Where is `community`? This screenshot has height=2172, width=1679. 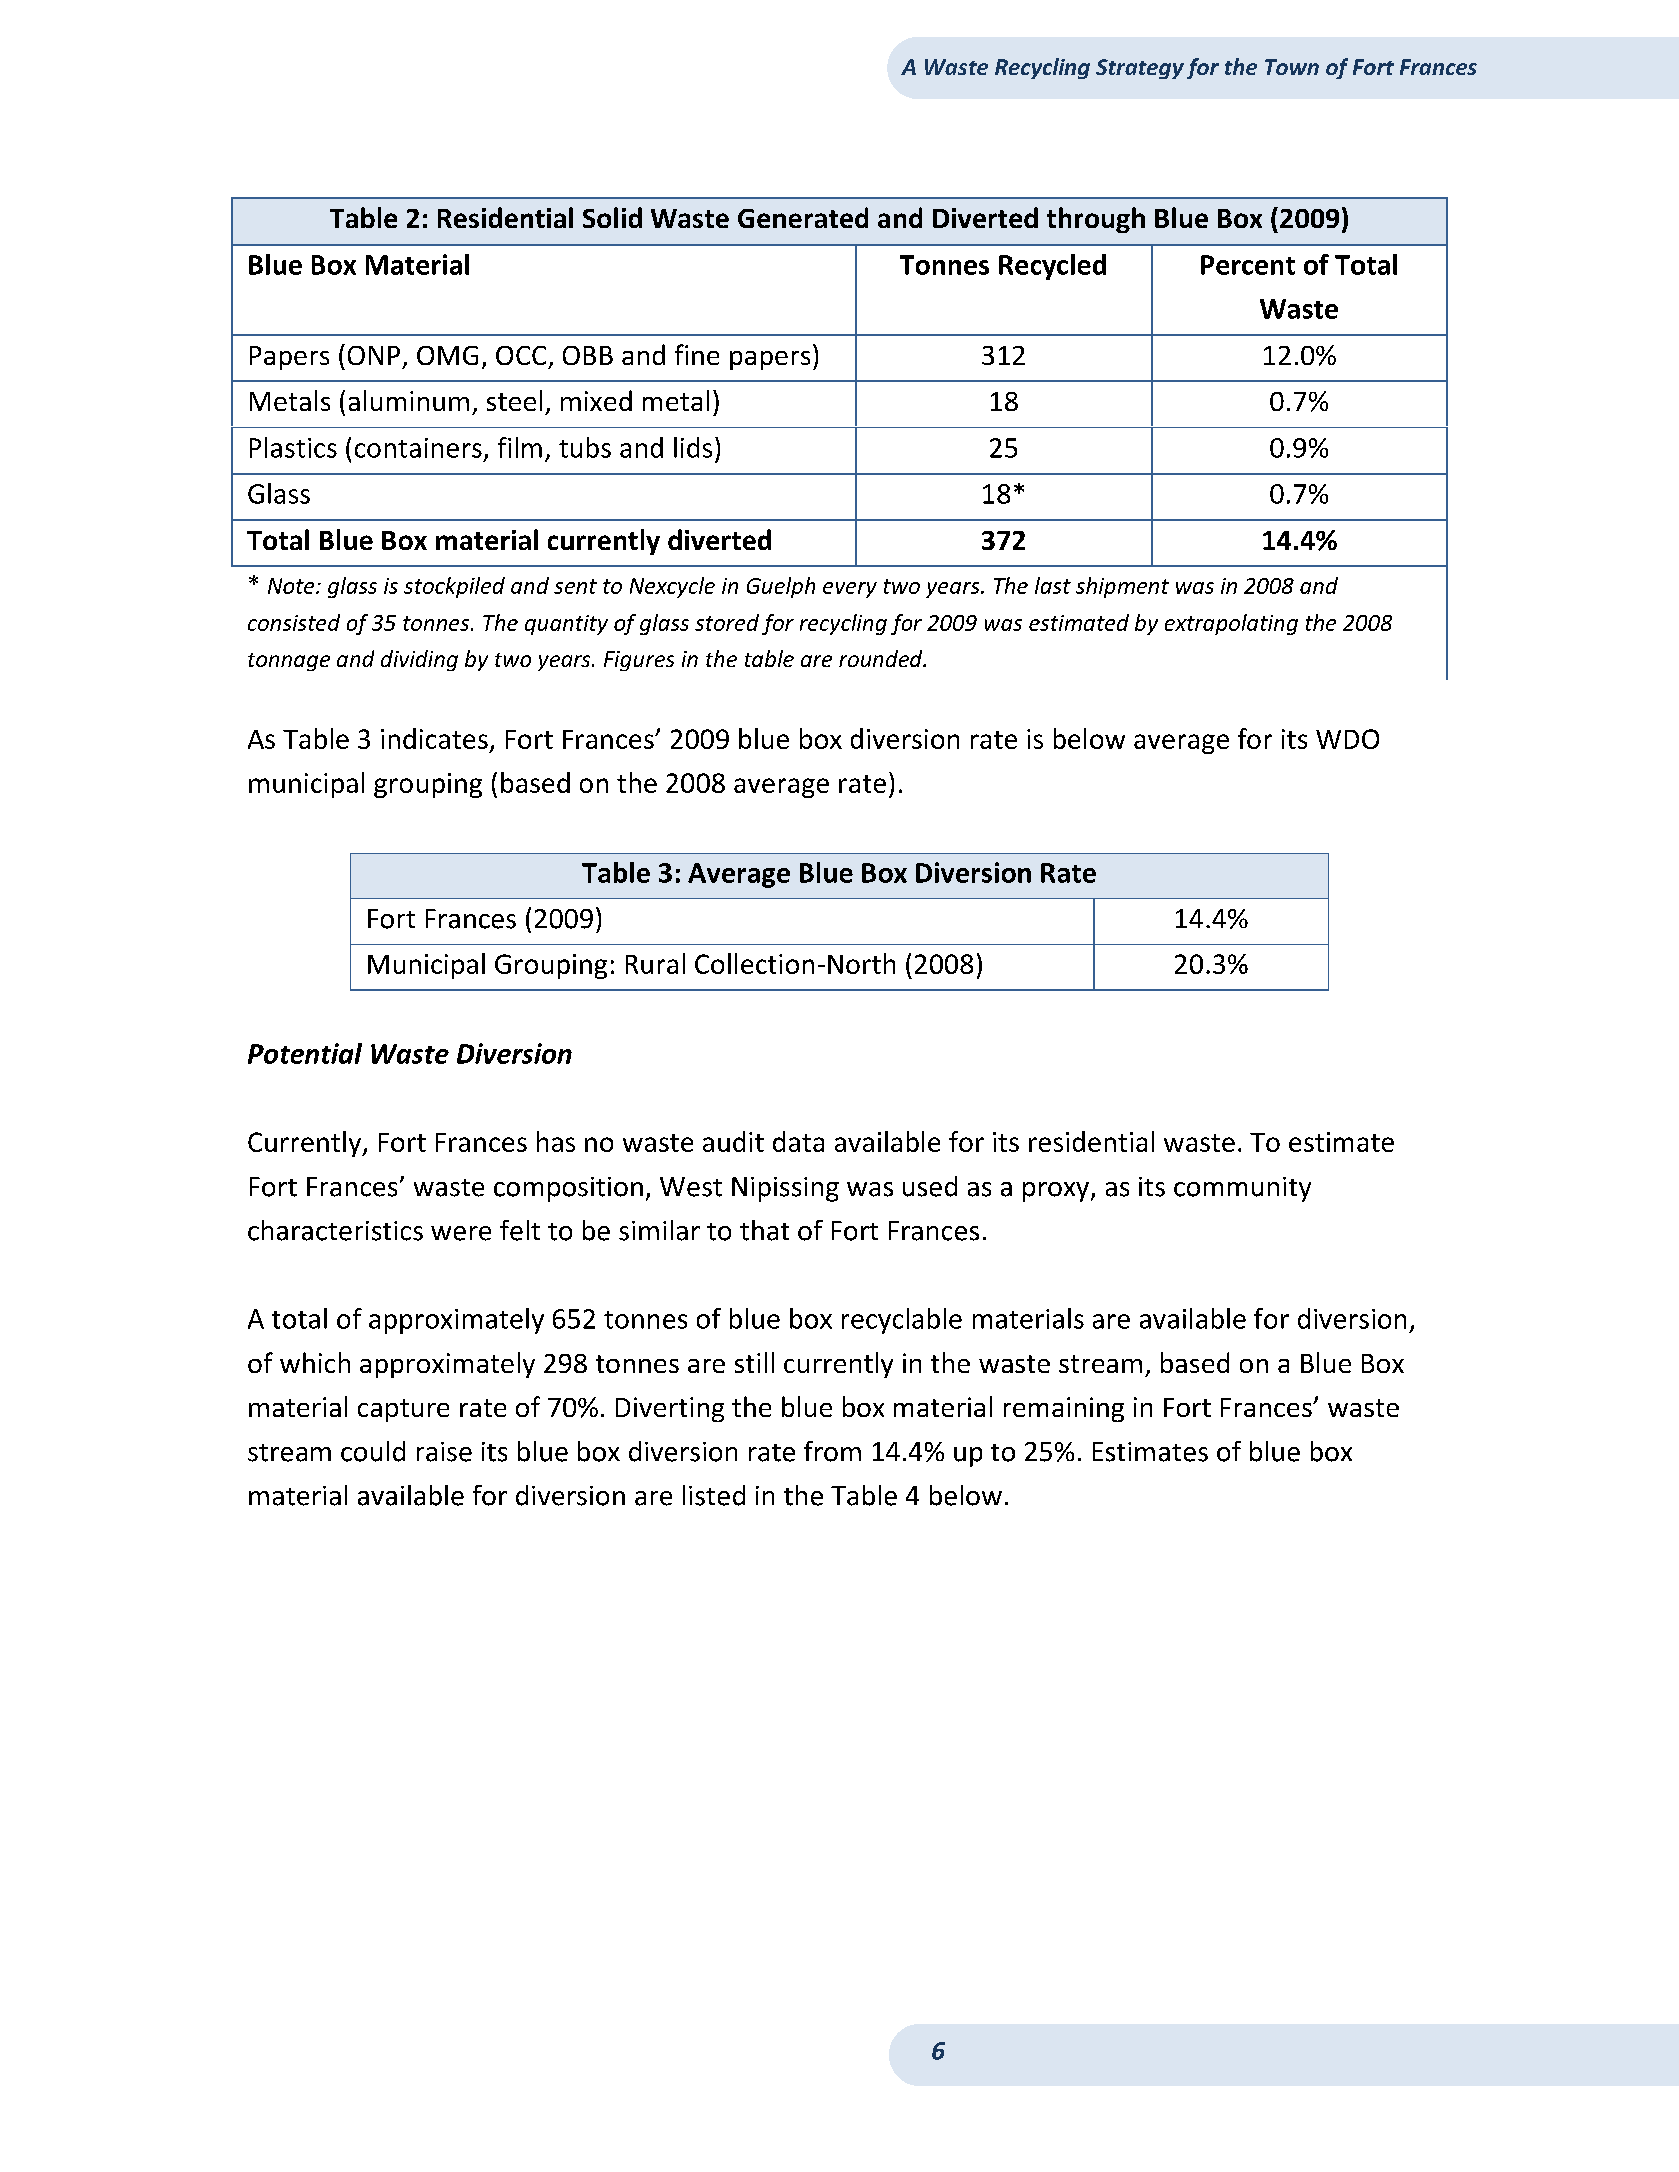 community is located at coordinates (1242, 1189).
